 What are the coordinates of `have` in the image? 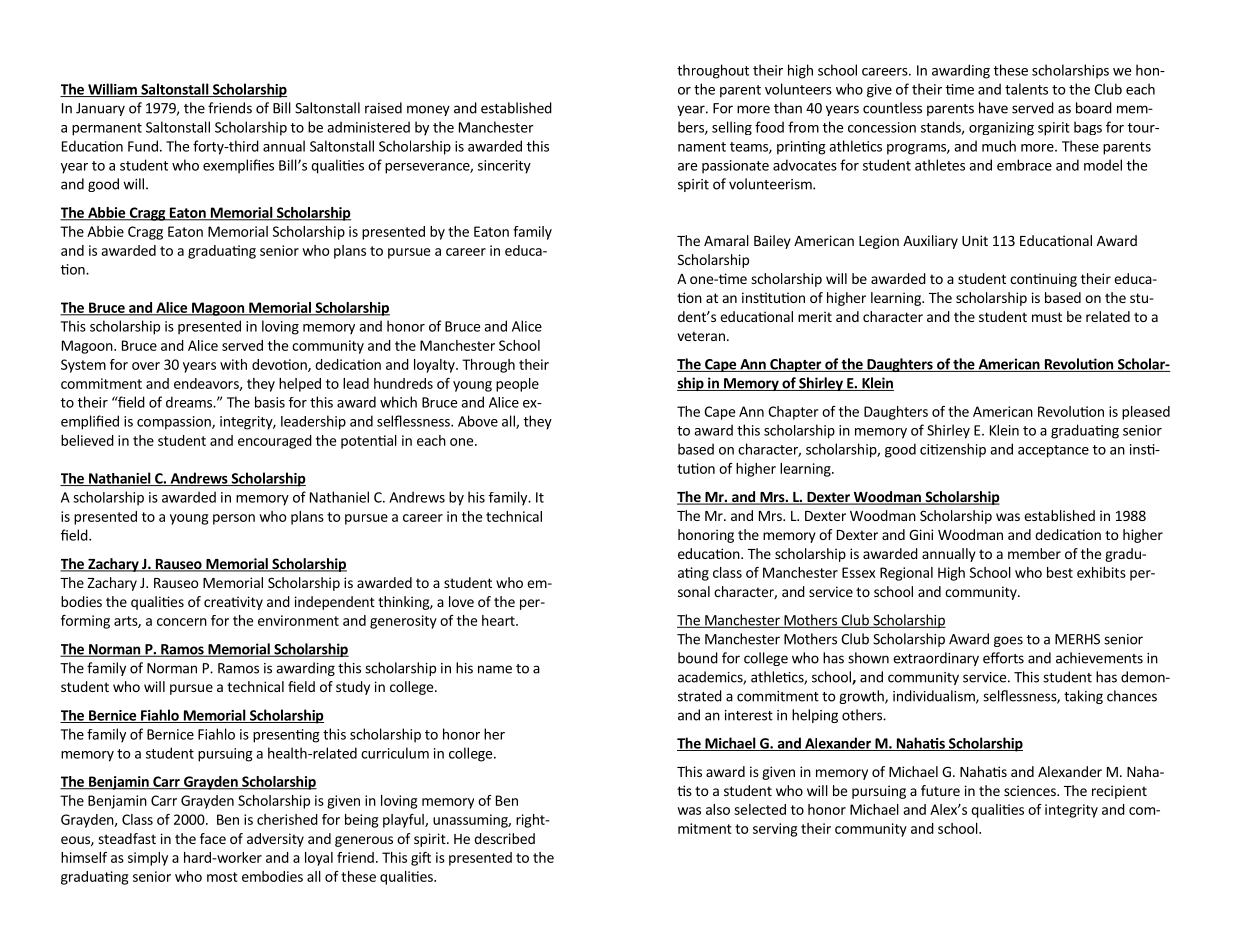 It's located at (993, 108).
